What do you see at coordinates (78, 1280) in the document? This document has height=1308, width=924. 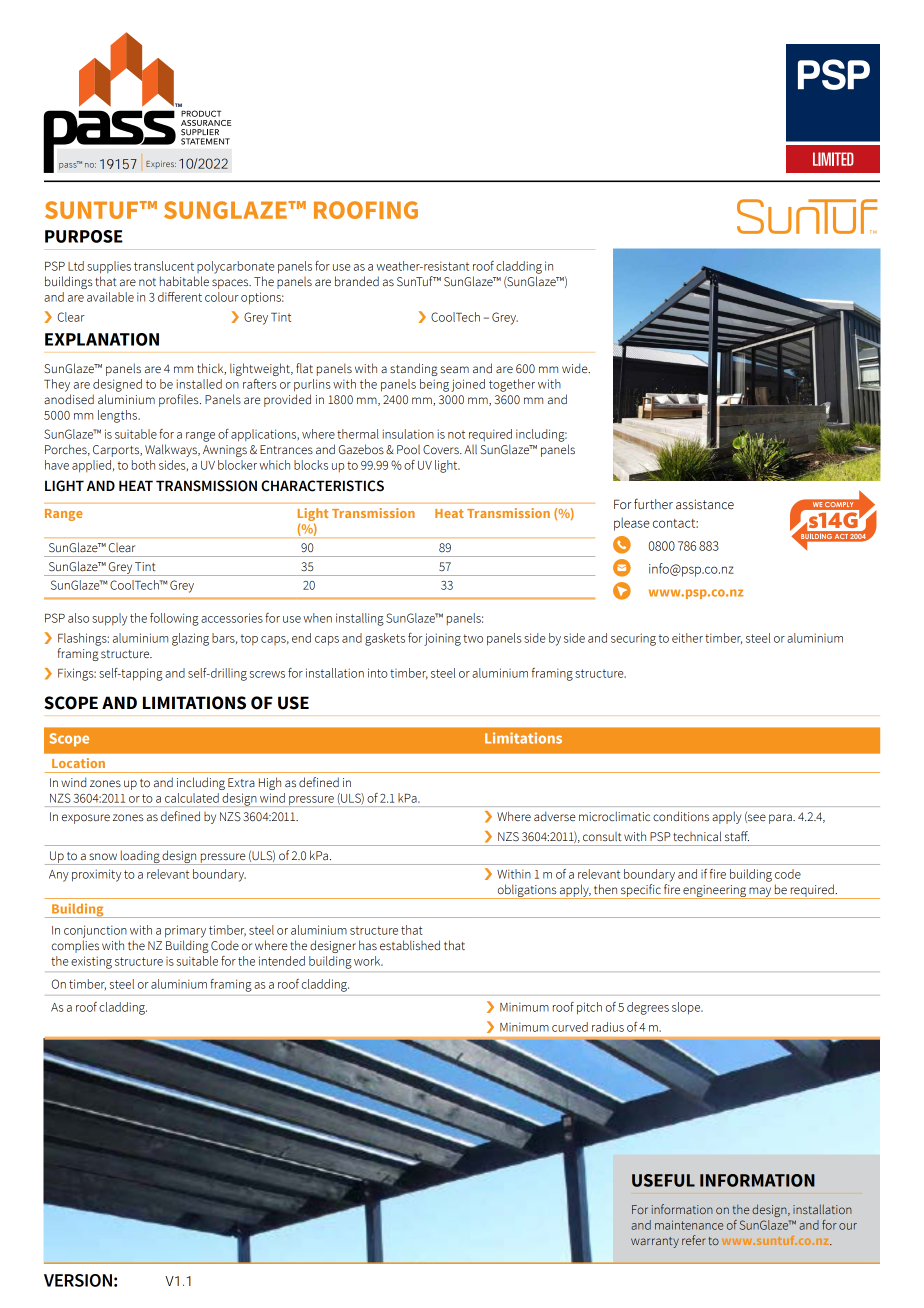 I see `VERSION` at bounding box center [78, 1280].
